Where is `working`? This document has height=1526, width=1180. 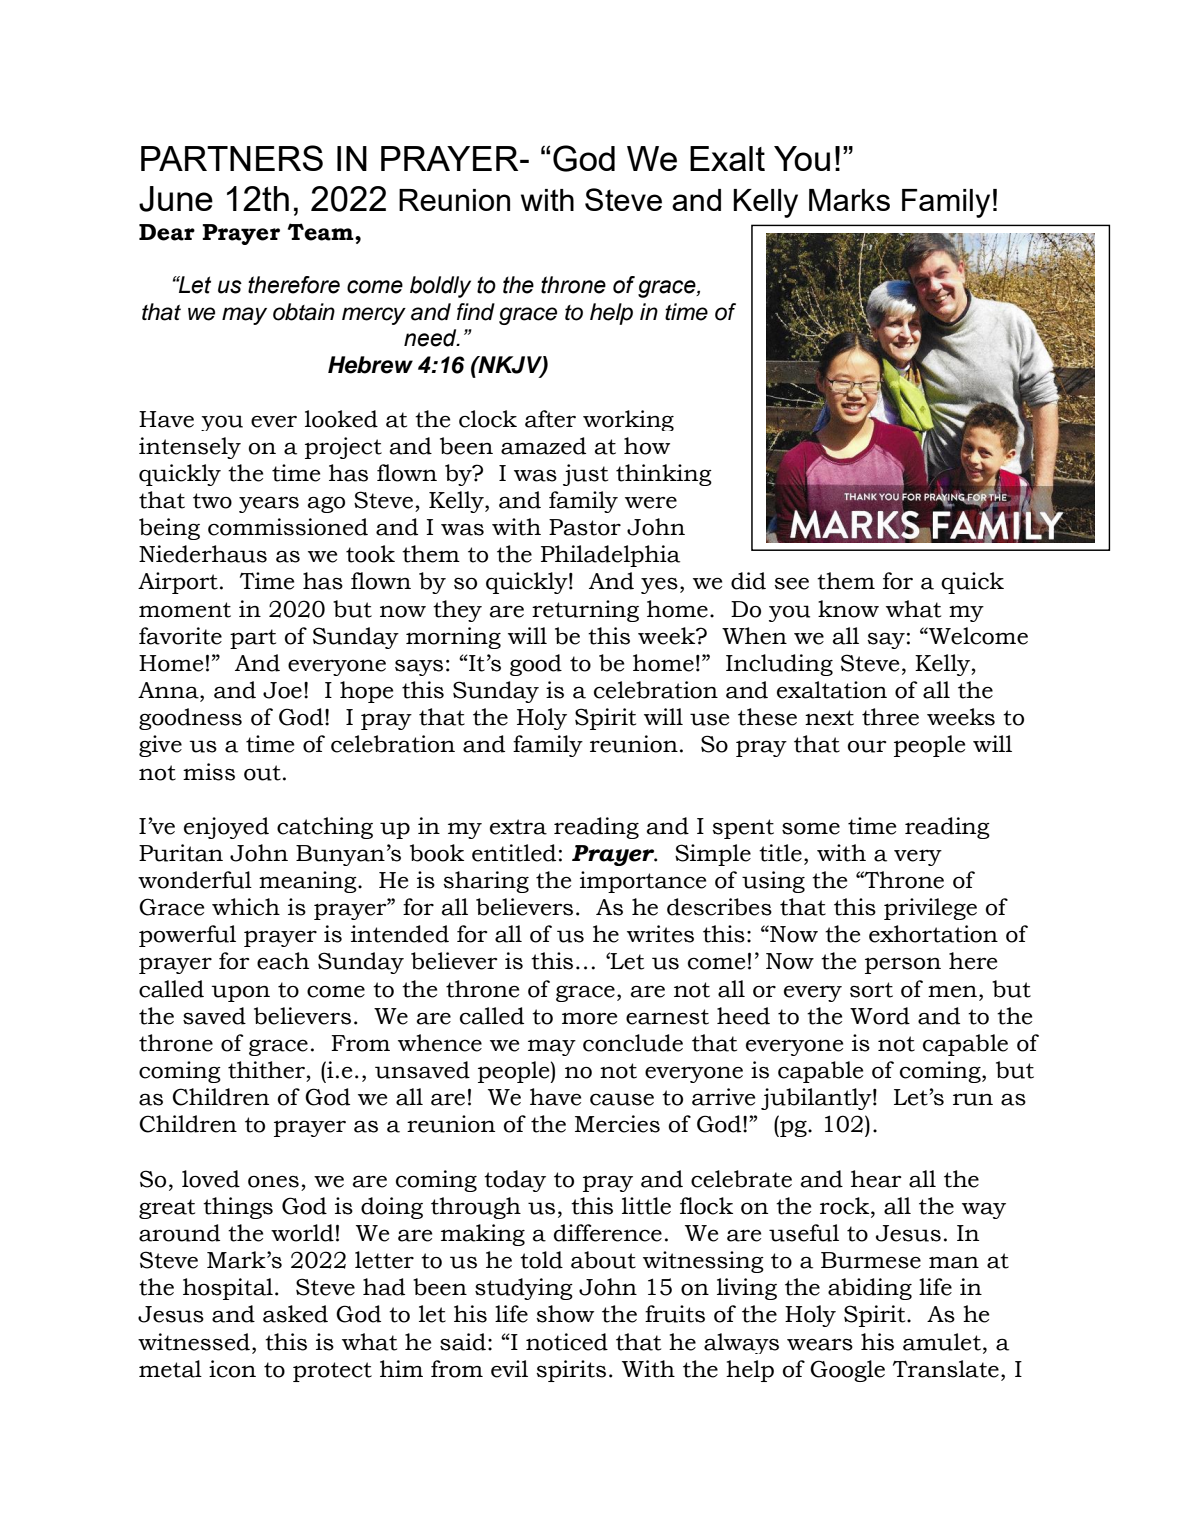
working is located at coordinates (628, 420).
